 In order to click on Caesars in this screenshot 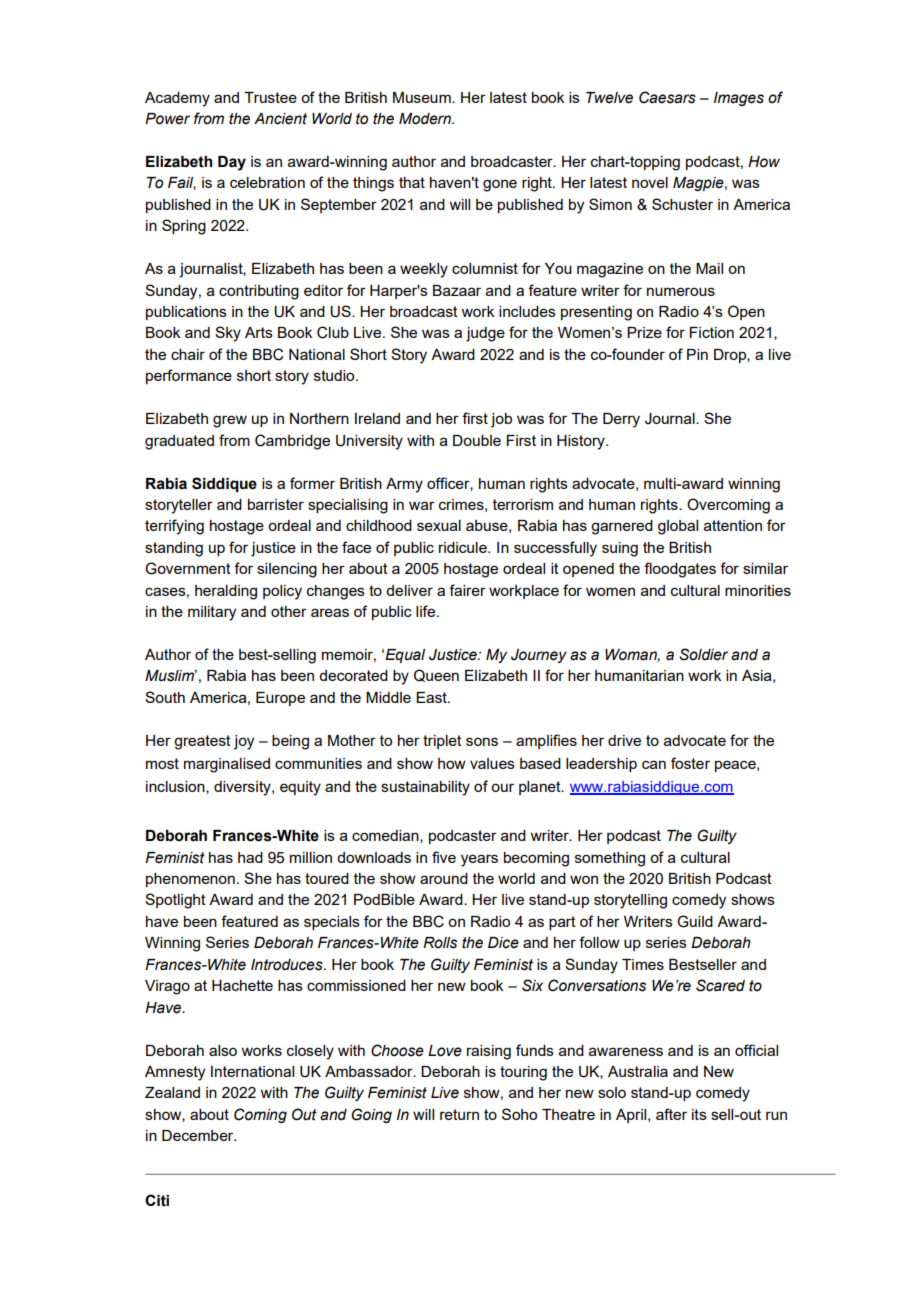, I will do `click(667, 97)`.
